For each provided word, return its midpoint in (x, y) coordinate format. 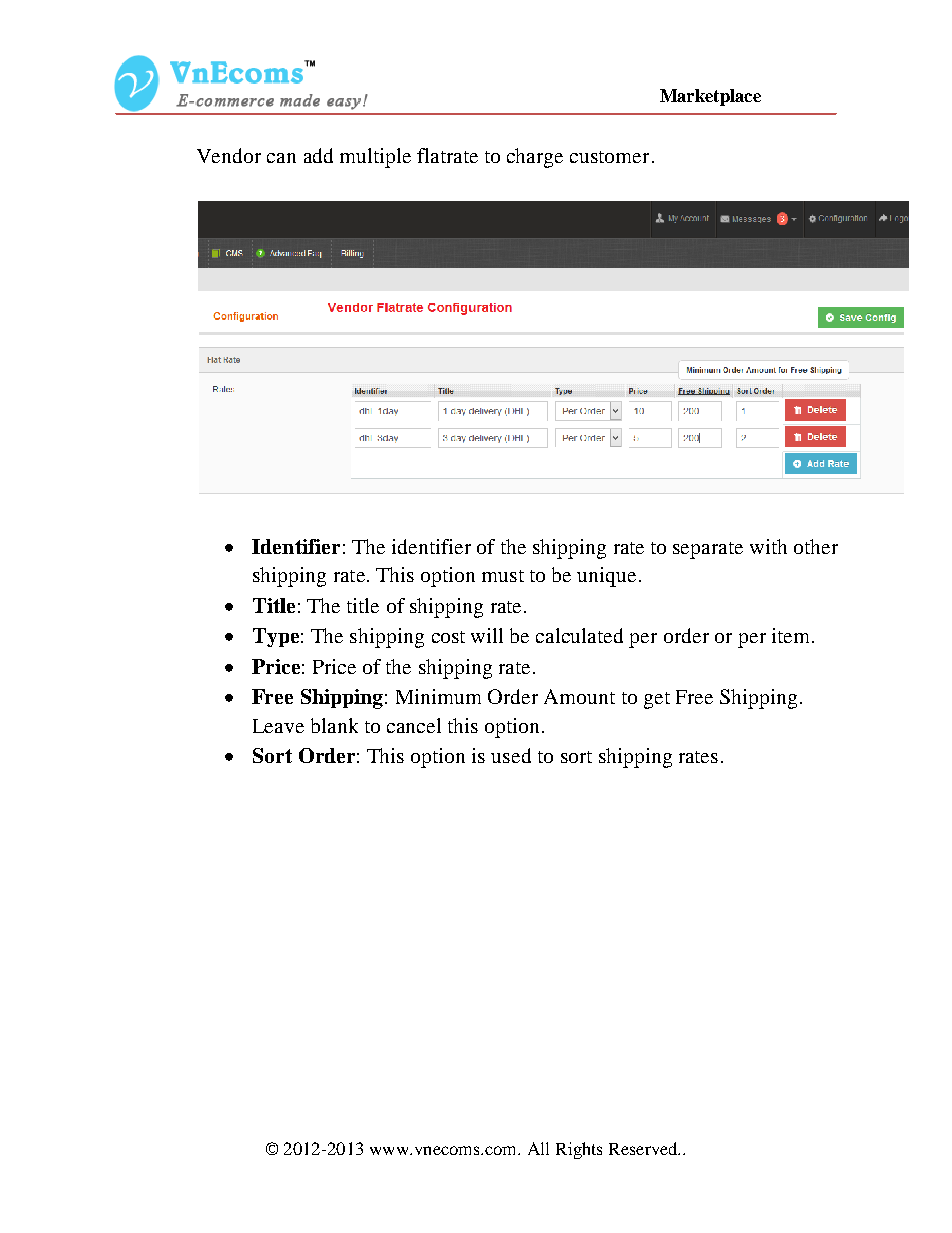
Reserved (644, 1148)
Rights (579, 1150)
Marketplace (710, 97)
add (318, 155)
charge (535, 158)
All (538, 1148)
